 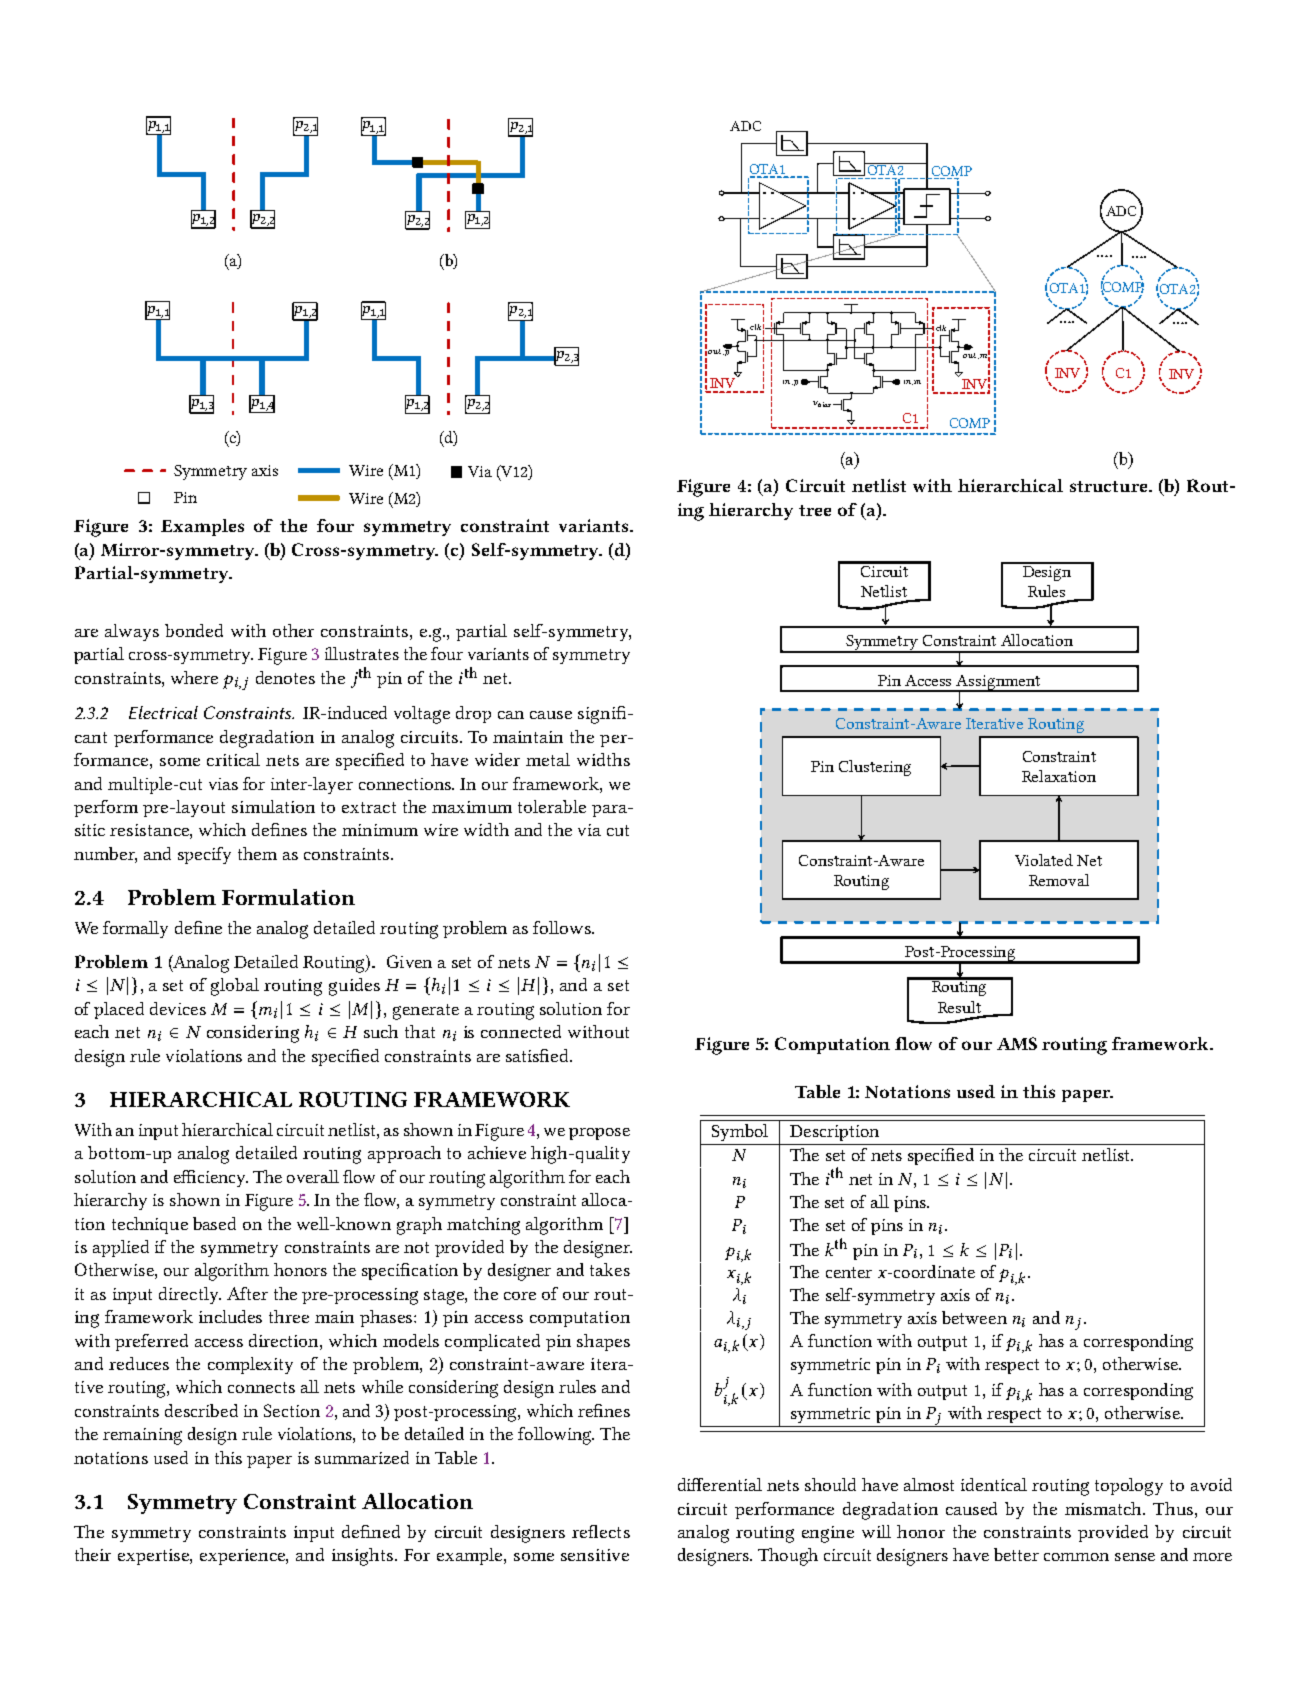 What do you see at coordinates (999, 683) in the document?
I see `Assignment` at bounding box center [999, 683].
